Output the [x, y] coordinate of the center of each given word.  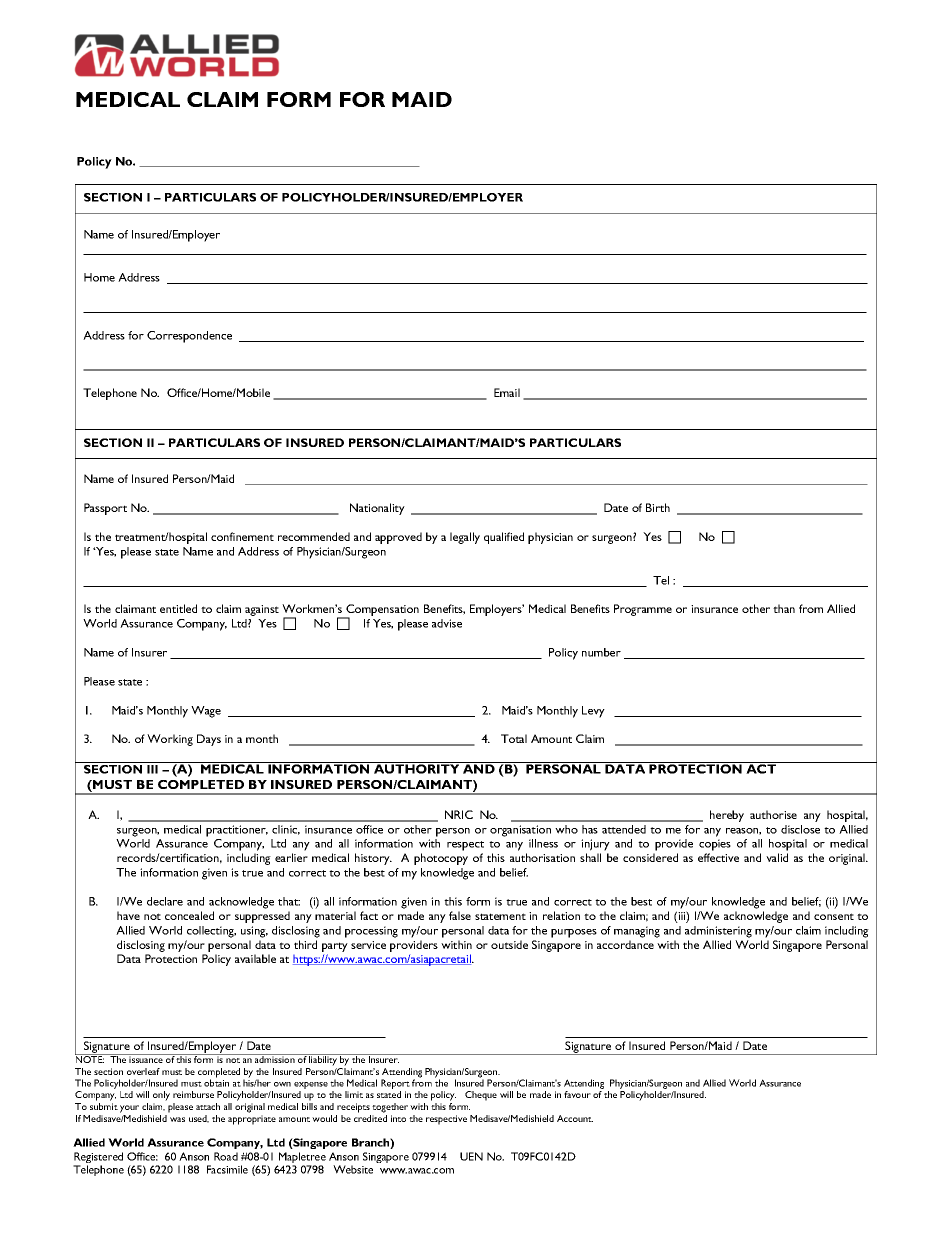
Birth [658, 507]
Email [507, 392]
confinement [242, 536]
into [398, 1118]
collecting [211, 932]
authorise [773, 814]
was [177, 1119]
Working [170, 740]
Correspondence [189, 337]
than [784, 608]
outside [509, 944]
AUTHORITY [417, 768]
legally [465, 538]
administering [718, 932]
